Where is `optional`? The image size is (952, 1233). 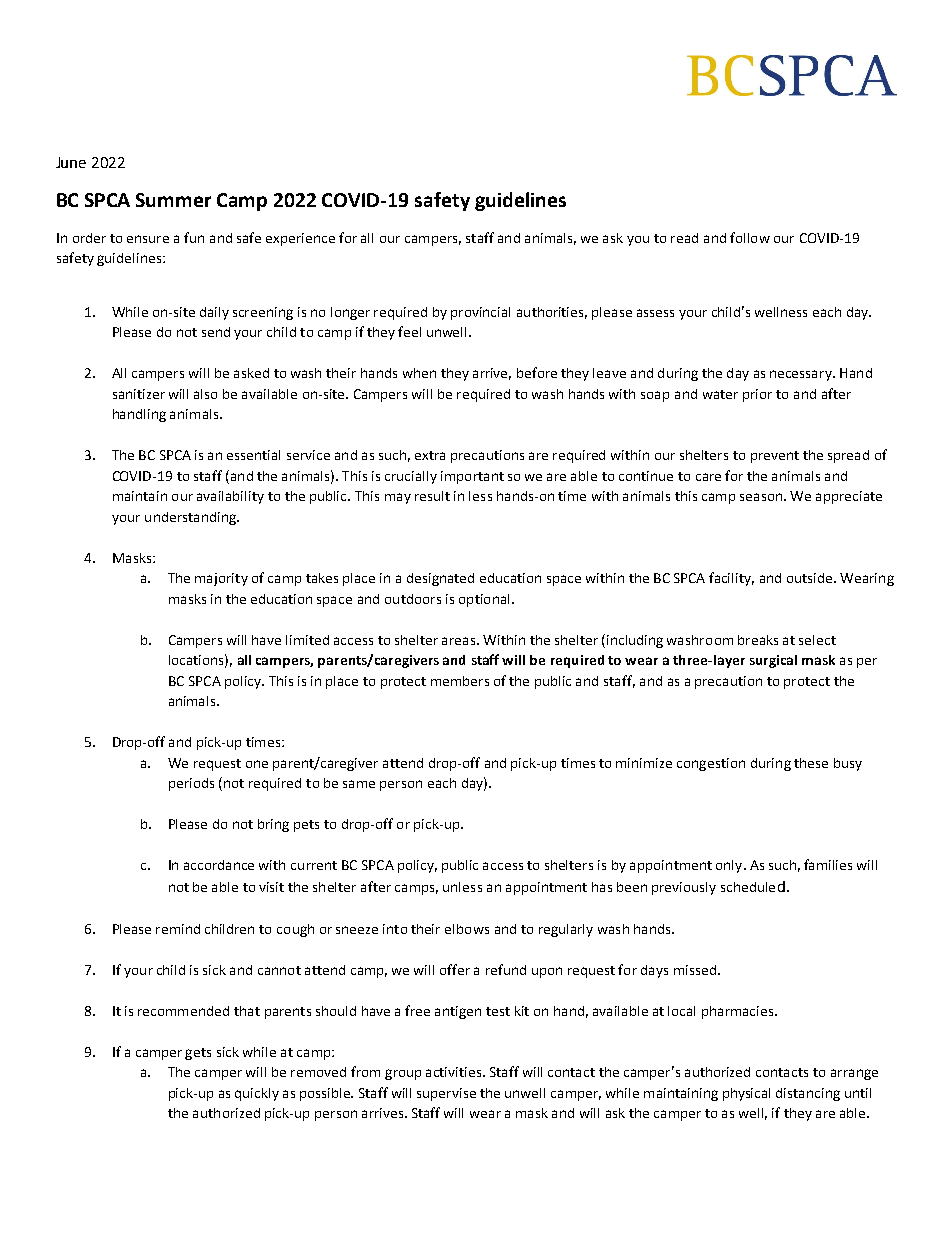
optional is located at coordinates (484, 600).
